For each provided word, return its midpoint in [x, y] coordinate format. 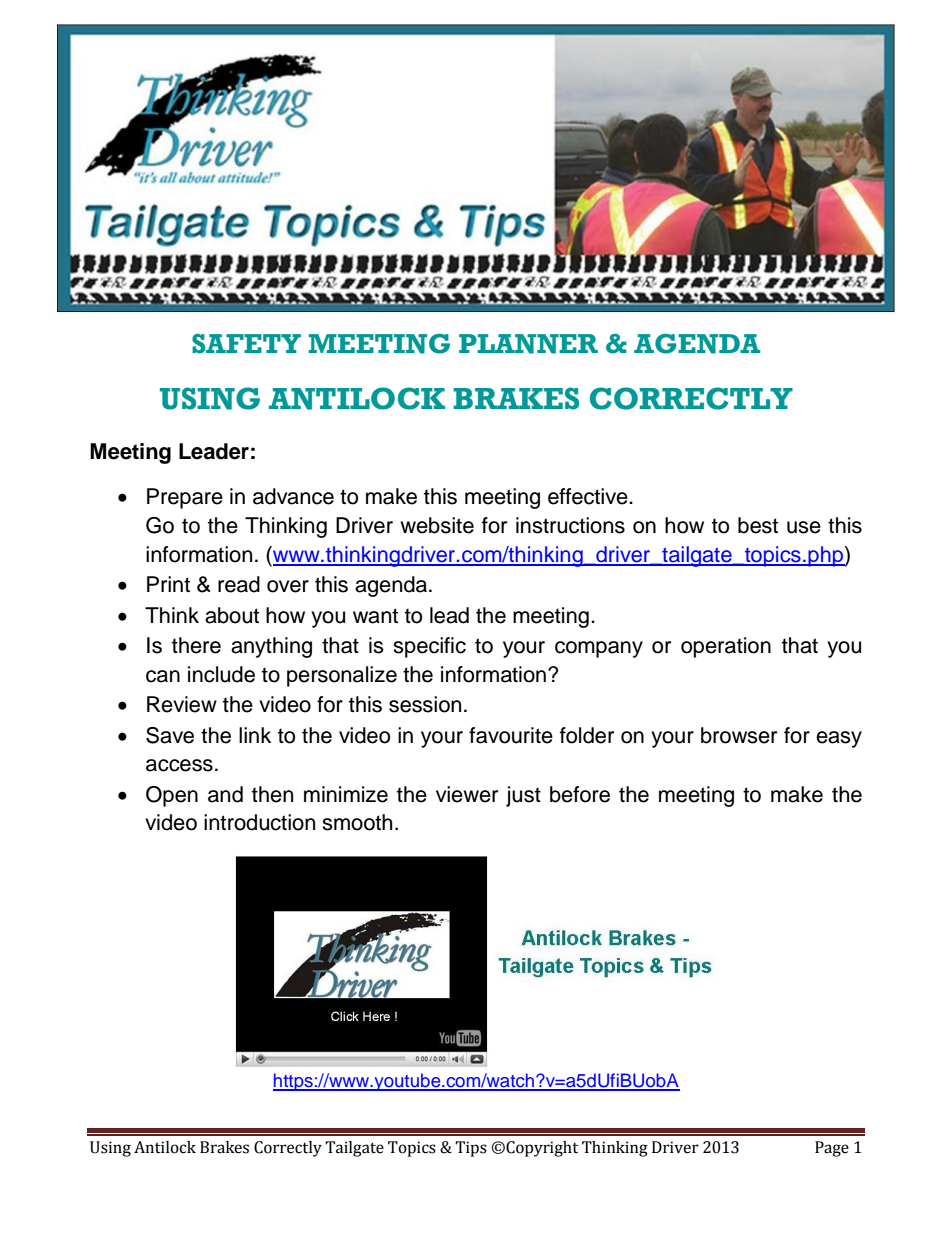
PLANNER [528, 344]
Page [832, 1149]
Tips [471, 1149]
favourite [511, 735]
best [758, 525]
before [580, 794]
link [255, 735]
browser [739, 735]
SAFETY [246, 344]
